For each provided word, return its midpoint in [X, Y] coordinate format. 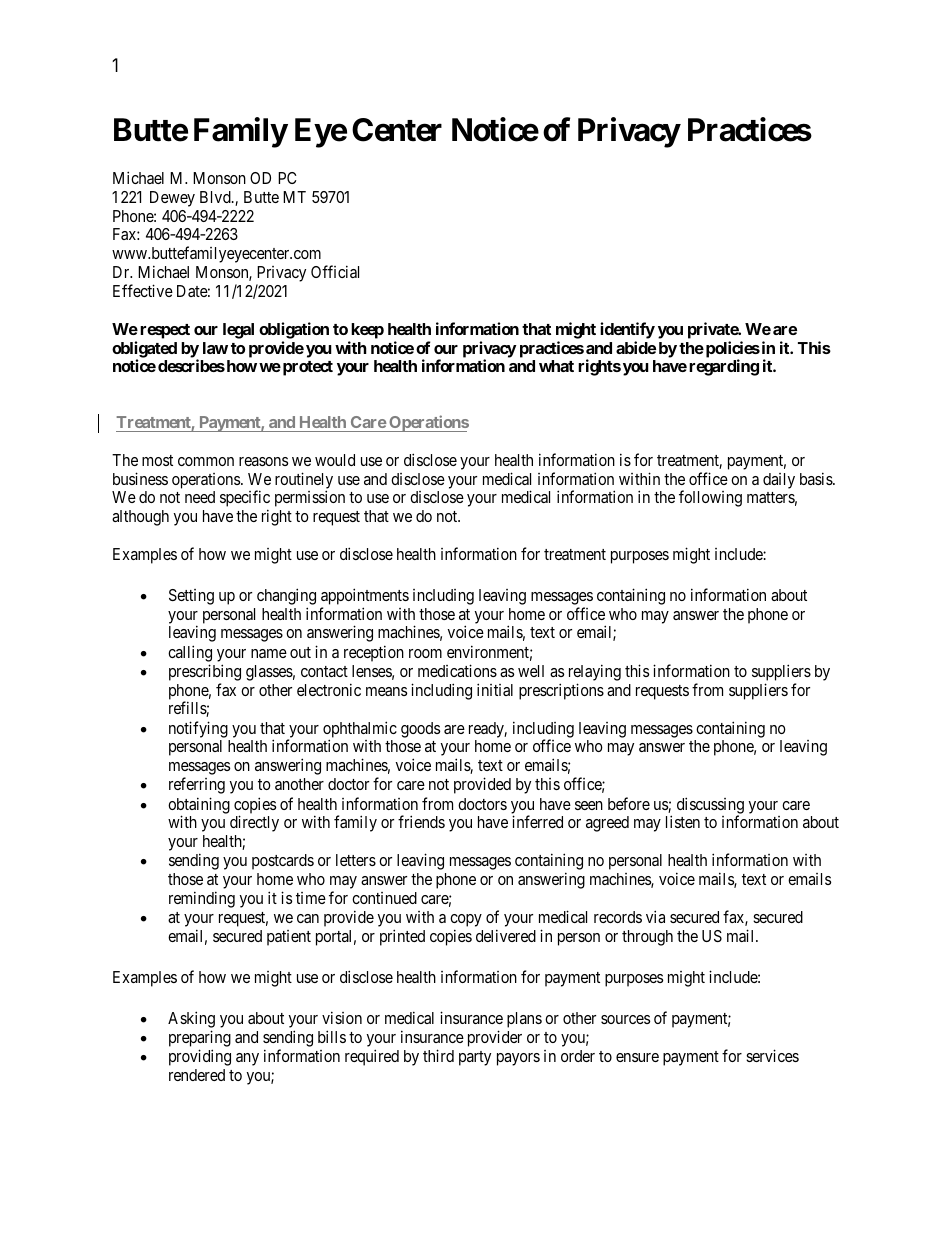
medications [457, 670]
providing [200, 1057]
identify [627, 330]
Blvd [216, 197]
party [475, 1058]
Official [335, 271]
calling [190, 653]
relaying [595, 672]
